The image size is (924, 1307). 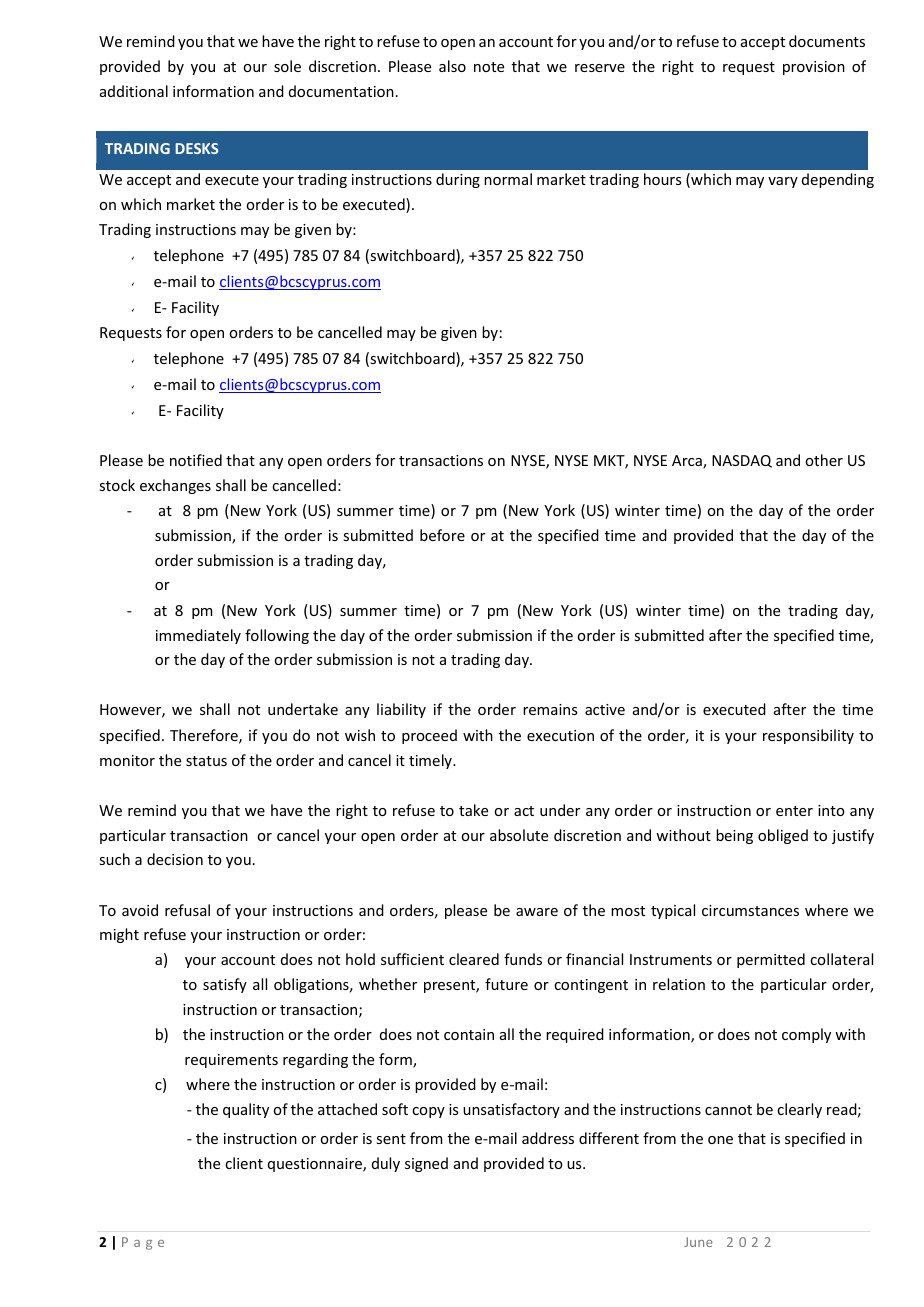 I want to click on notified, so click(x=196, y=460).
